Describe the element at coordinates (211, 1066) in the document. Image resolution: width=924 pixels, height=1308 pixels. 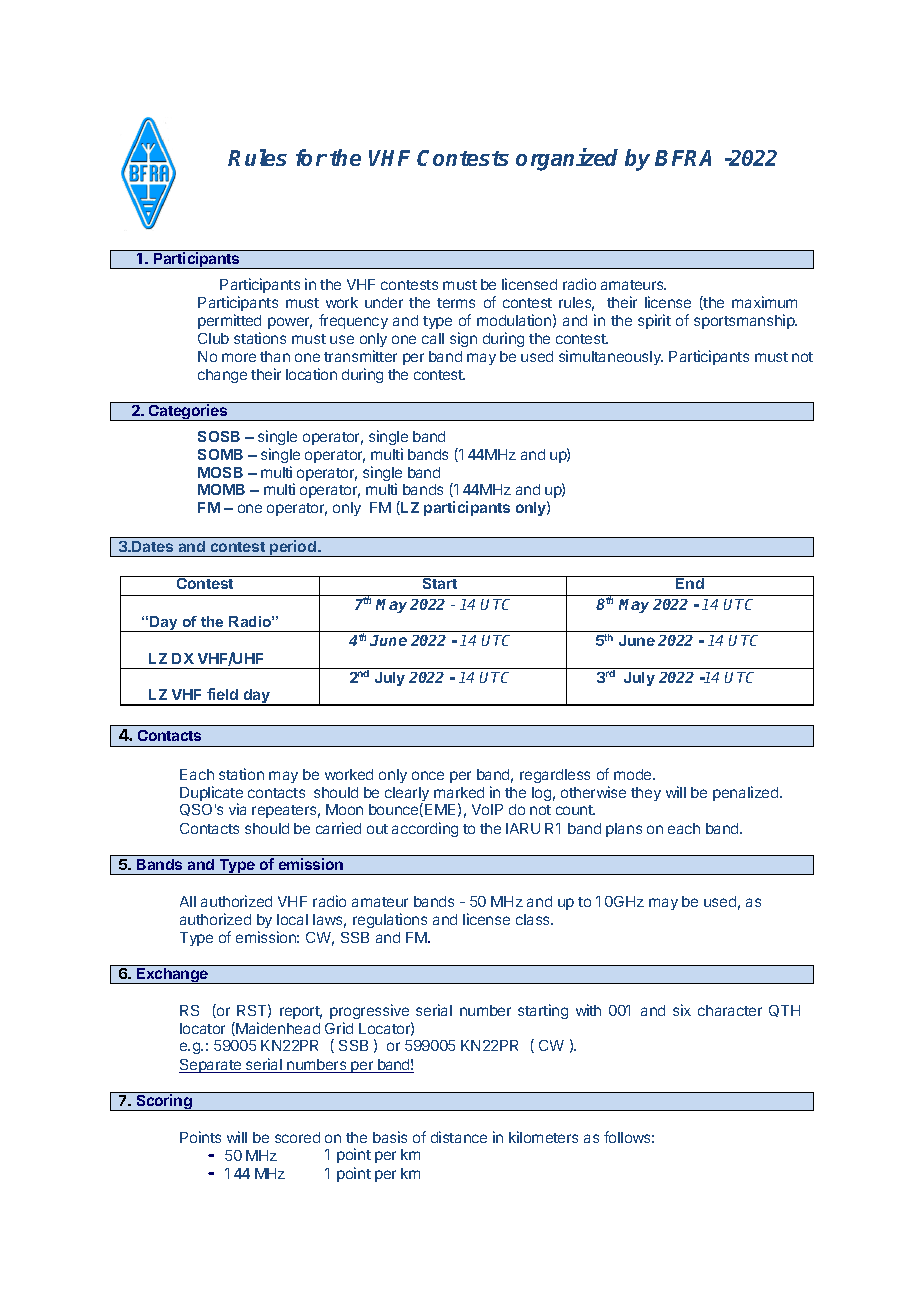
I see `Separate` at that location.
